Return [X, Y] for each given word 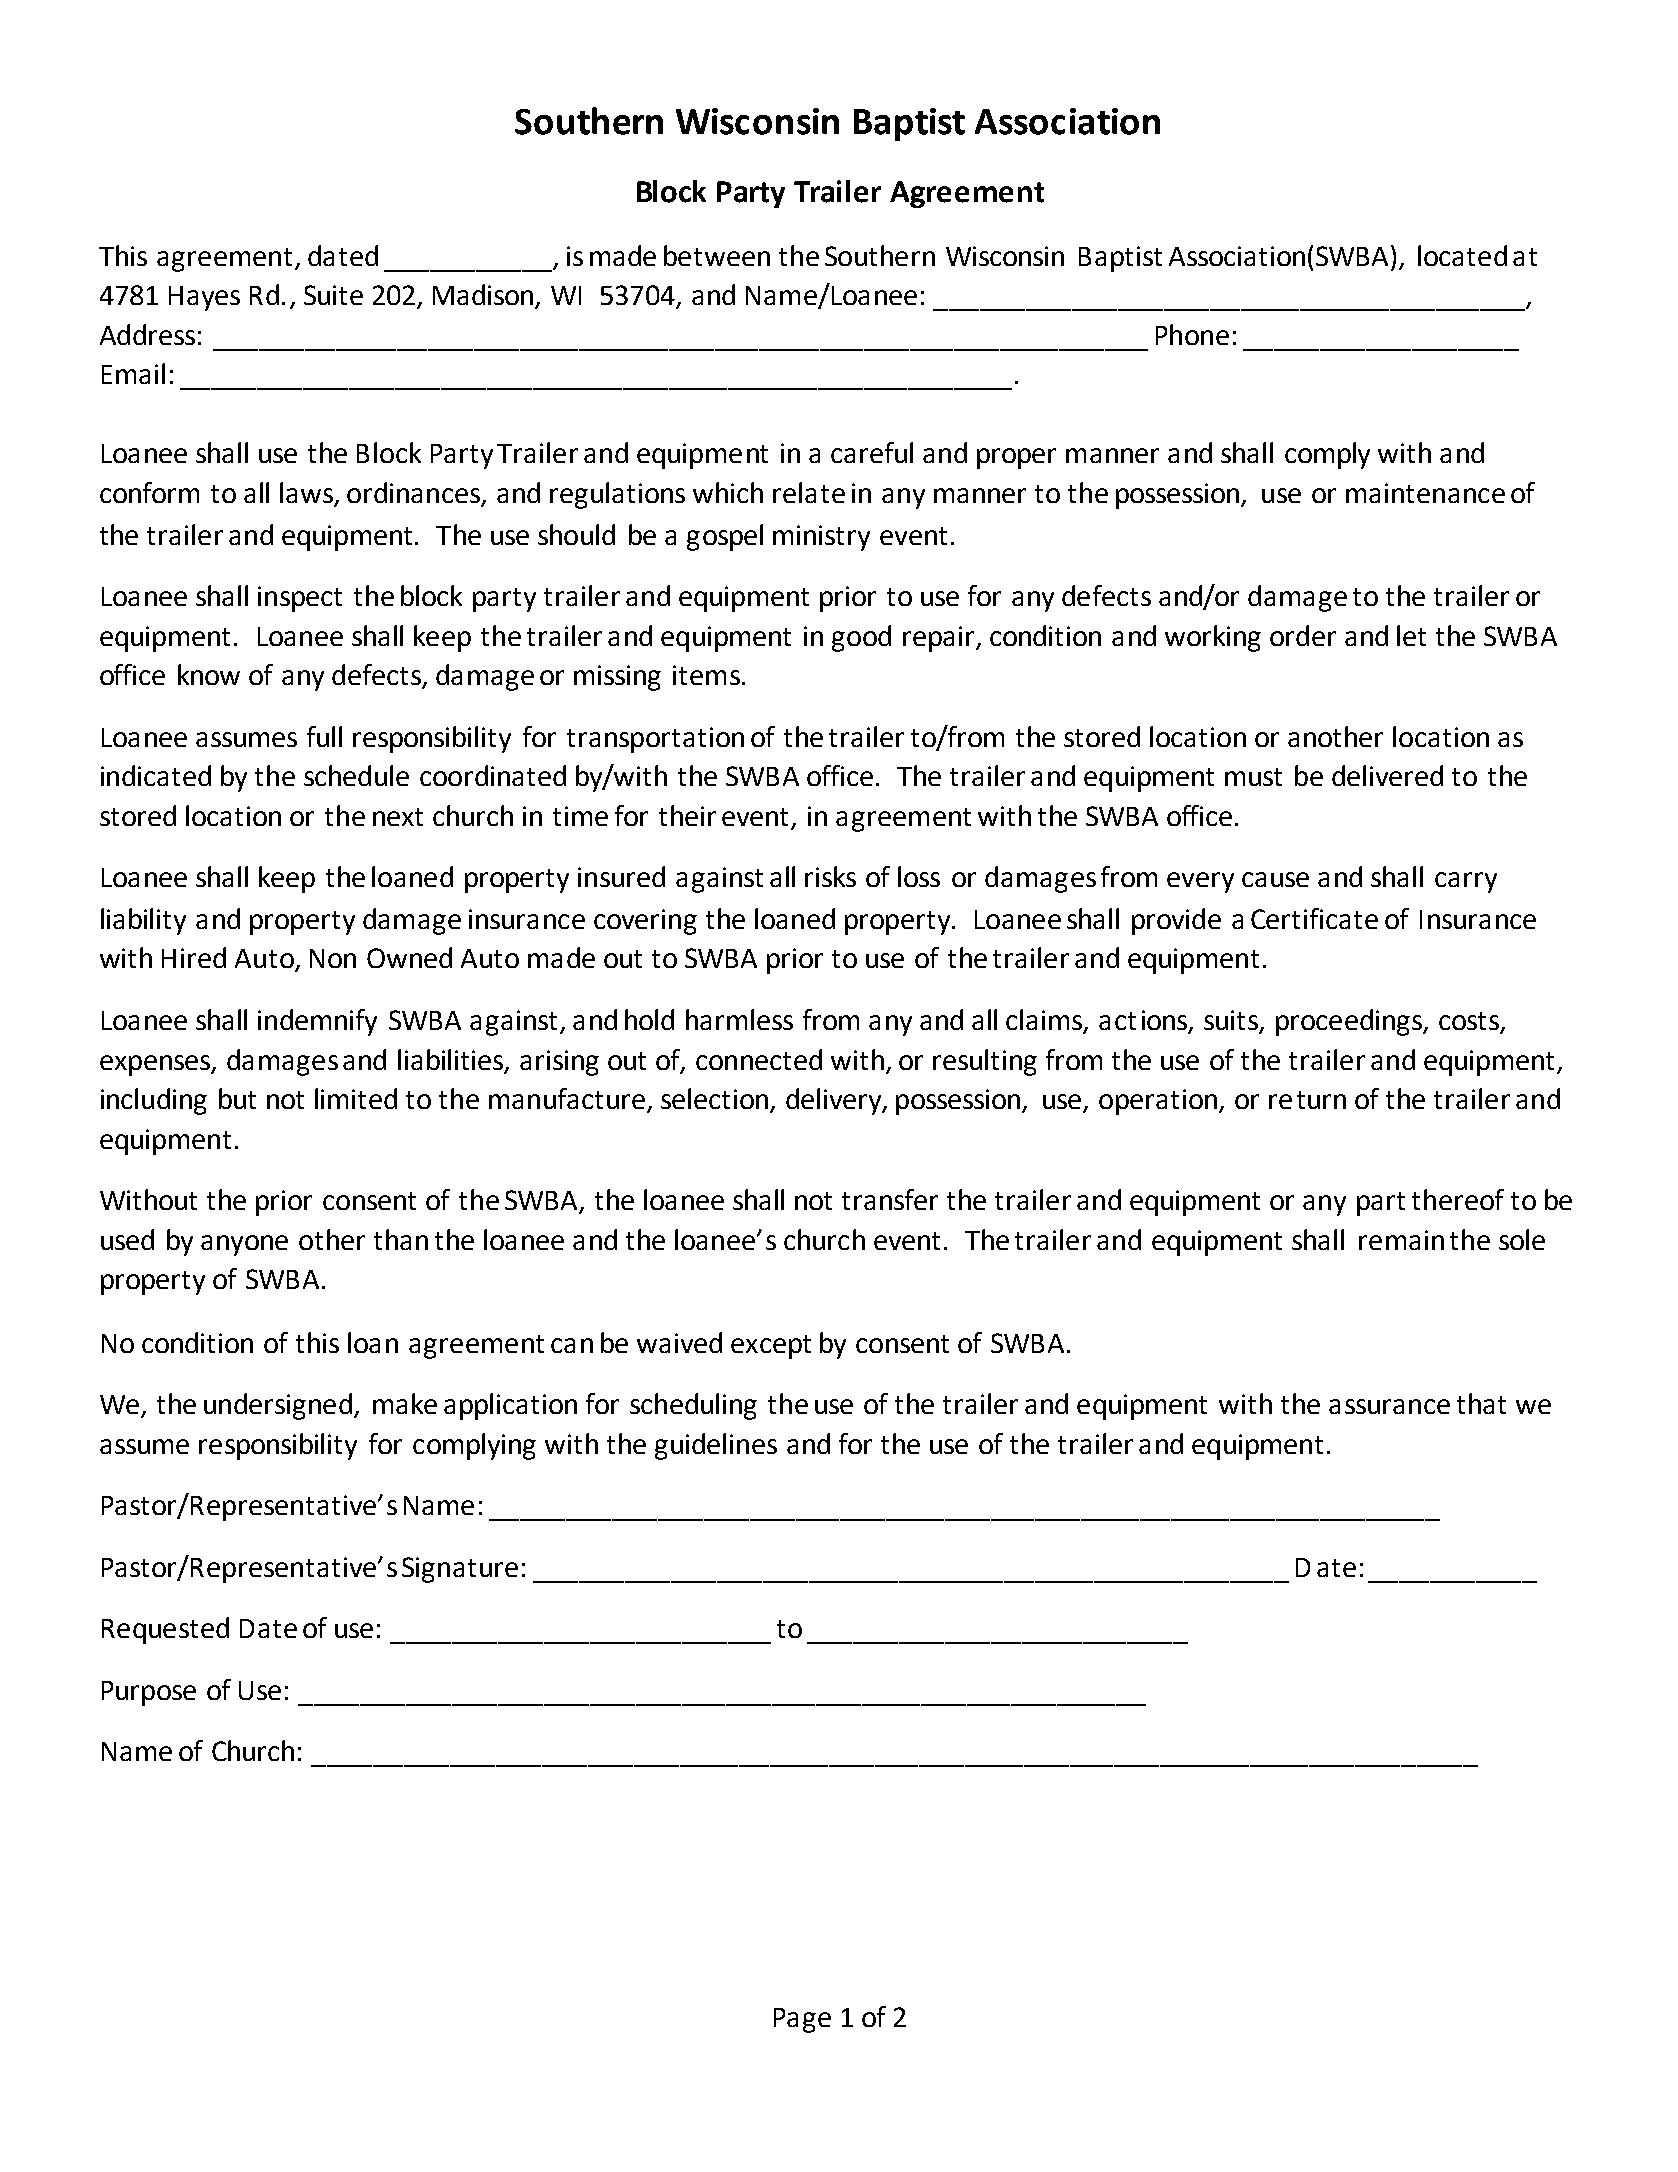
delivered [1387, 775]
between [717, 255]
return [1307, 1100]
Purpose [149, 1693]
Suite [333, 295]
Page [802, 2020]
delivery [835, 1101]
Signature [460, 1570]
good [861, 638]
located [1462, 255]
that [1481, 1403]
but [237, 1098]
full [324, 736]
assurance [1389, 1406]
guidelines [716, 1446]
